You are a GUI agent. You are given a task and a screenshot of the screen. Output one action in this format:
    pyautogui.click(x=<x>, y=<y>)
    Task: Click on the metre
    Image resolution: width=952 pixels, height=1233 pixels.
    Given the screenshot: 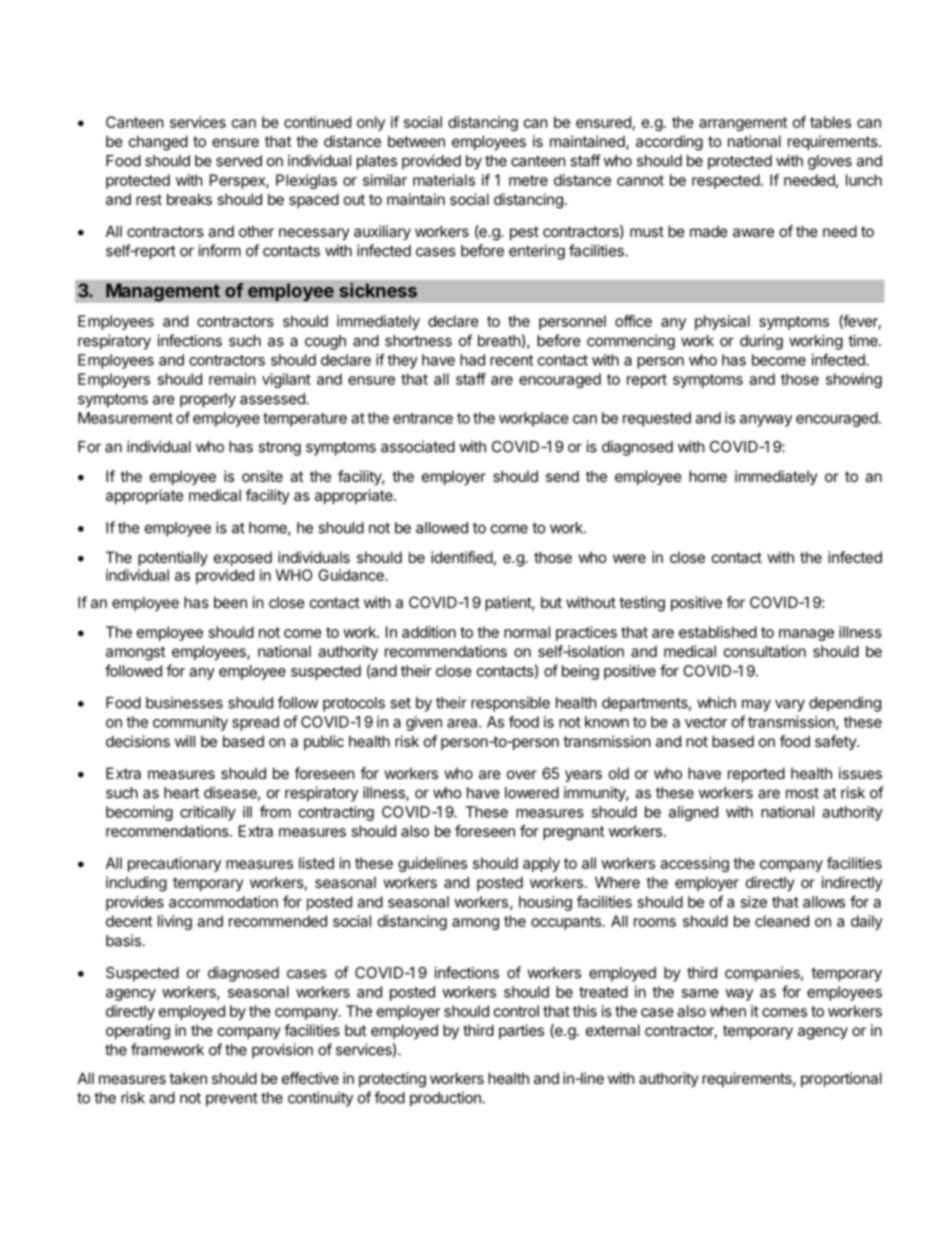 What is the action you would take?
    pyautogui.click(x=528, y=180)
